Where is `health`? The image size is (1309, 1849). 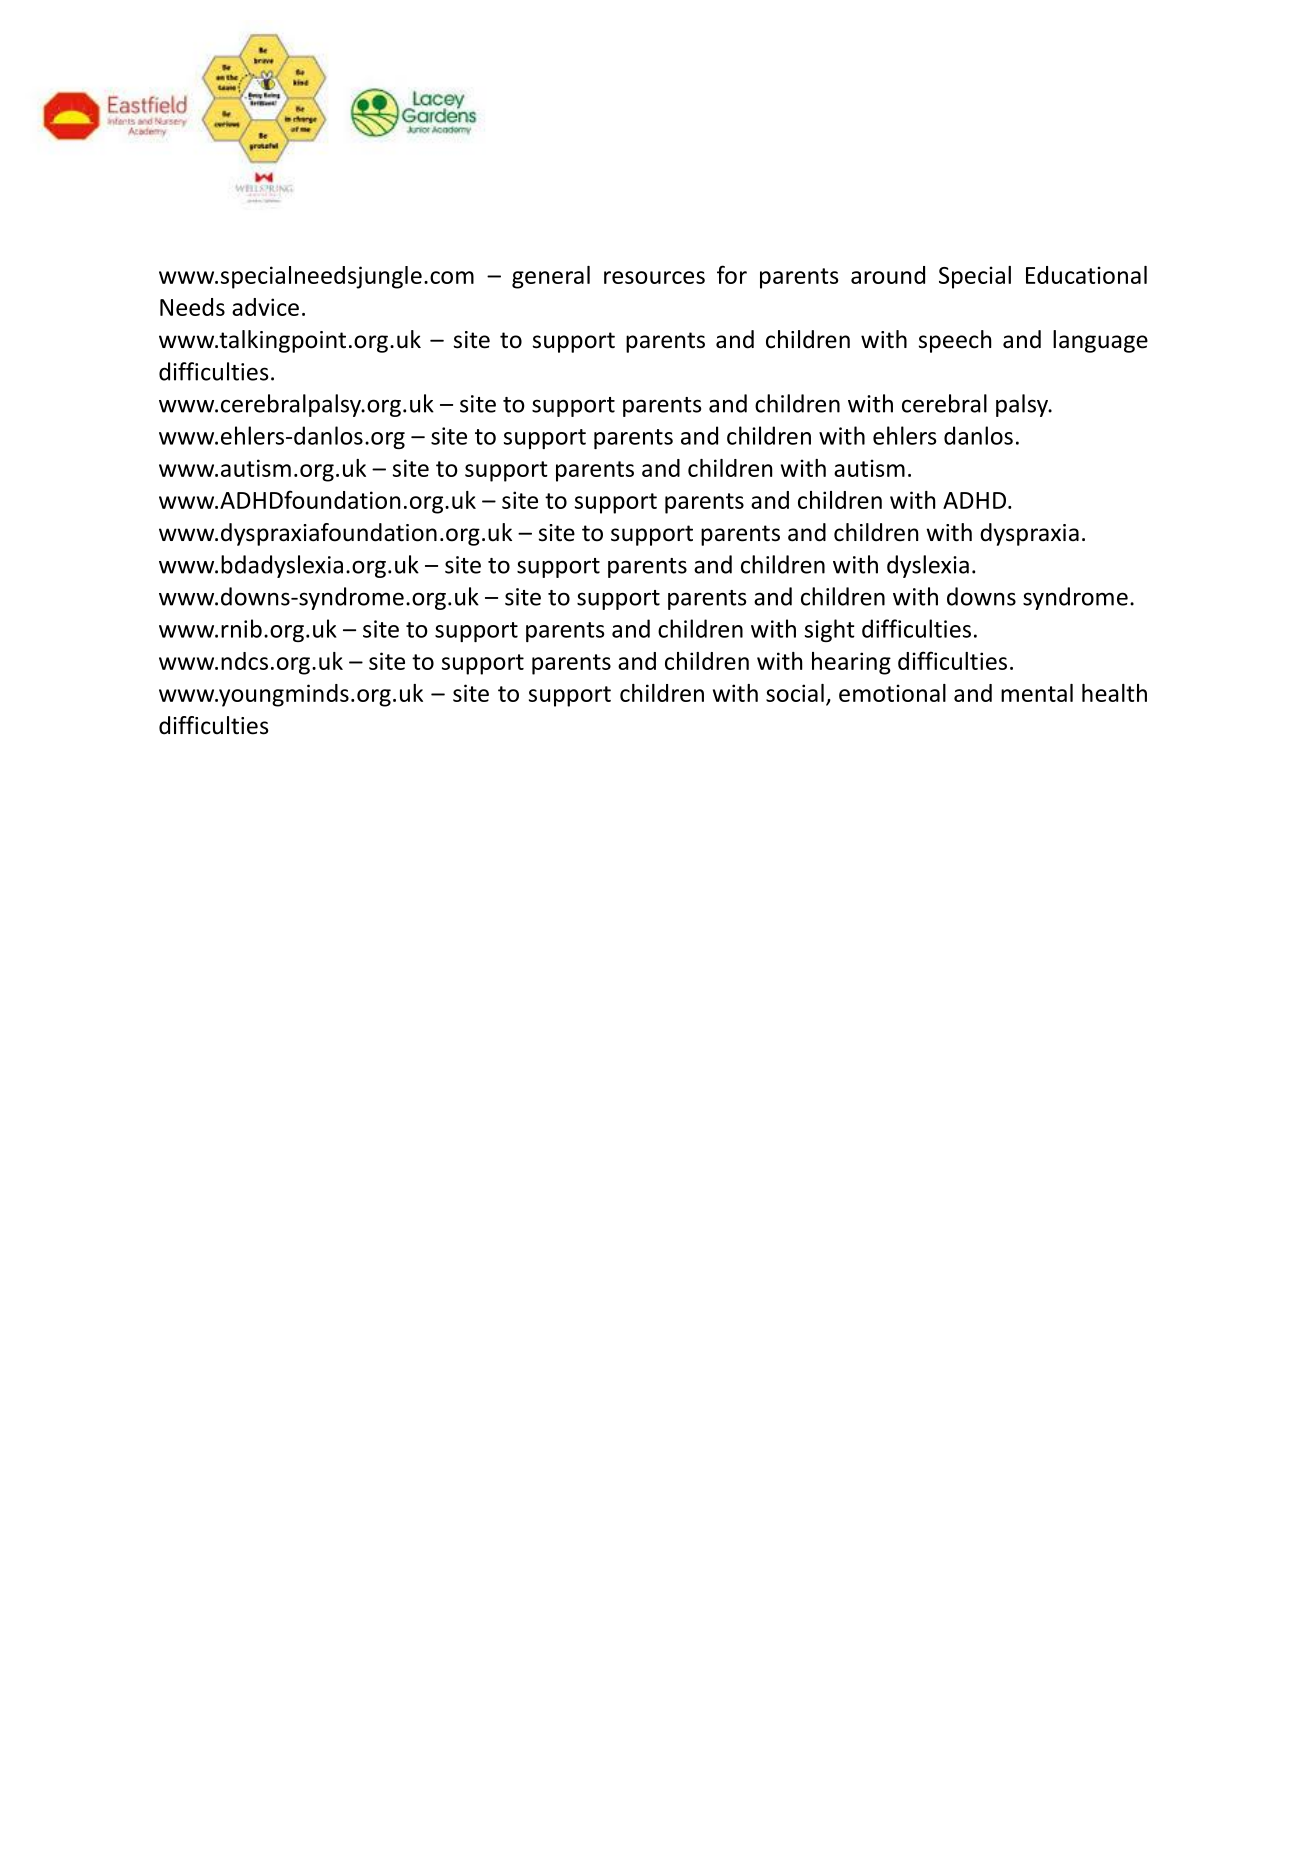
health is located at coordinates (1114, 693).
